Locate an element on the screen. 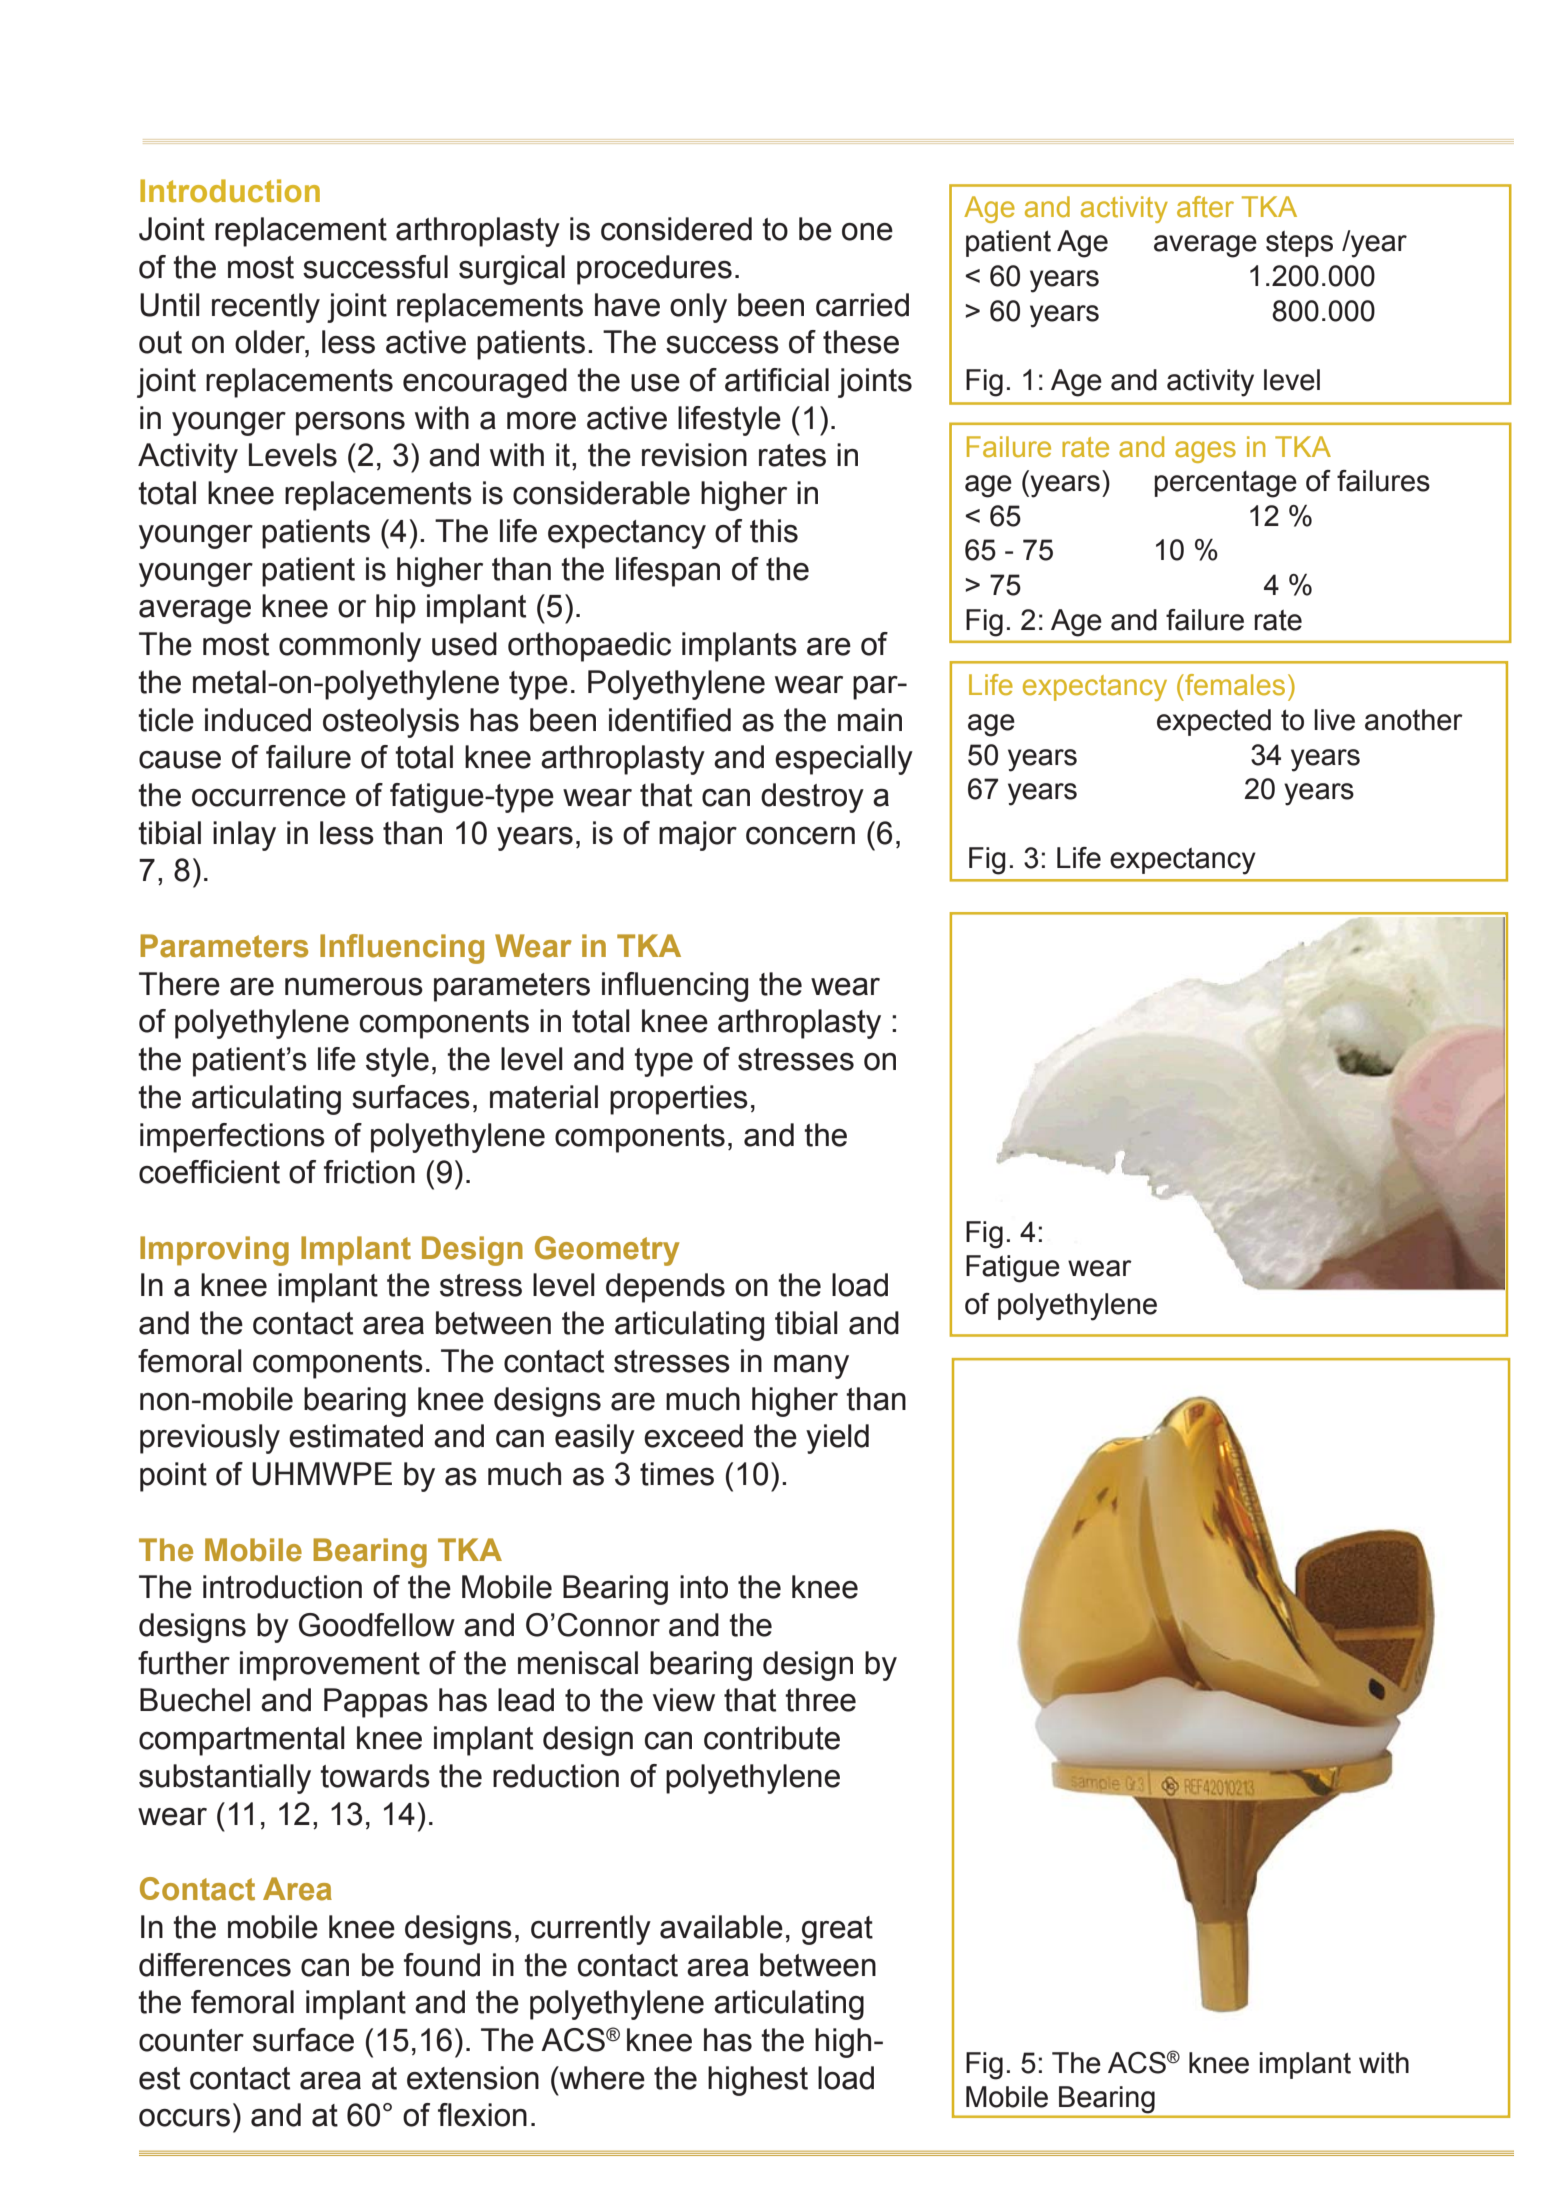 The width and height of the screenshot is (1560, 2206). steps is located at coordinates (1299, 244).
